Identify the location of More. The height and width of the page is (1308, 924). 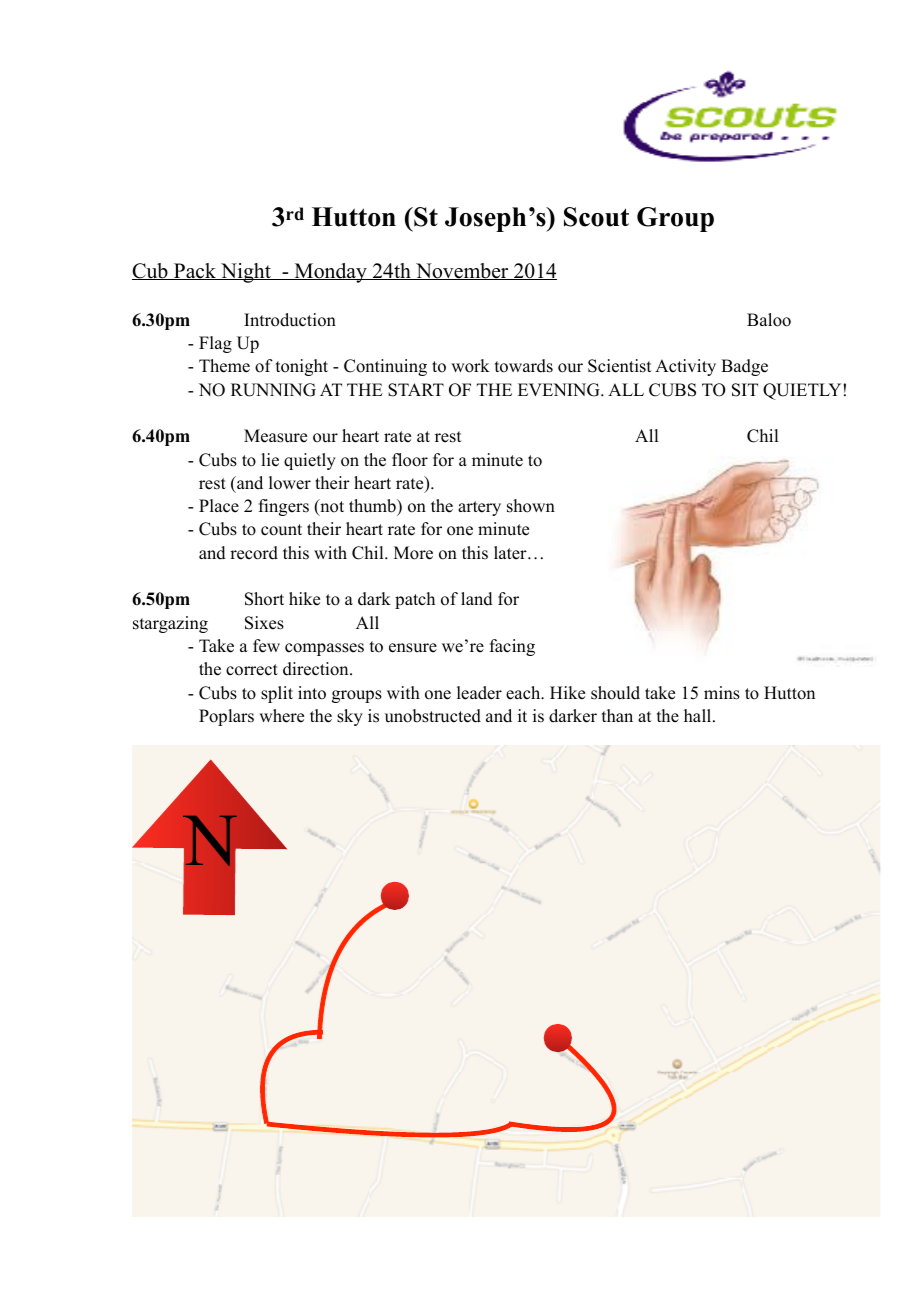
(413, 553).
